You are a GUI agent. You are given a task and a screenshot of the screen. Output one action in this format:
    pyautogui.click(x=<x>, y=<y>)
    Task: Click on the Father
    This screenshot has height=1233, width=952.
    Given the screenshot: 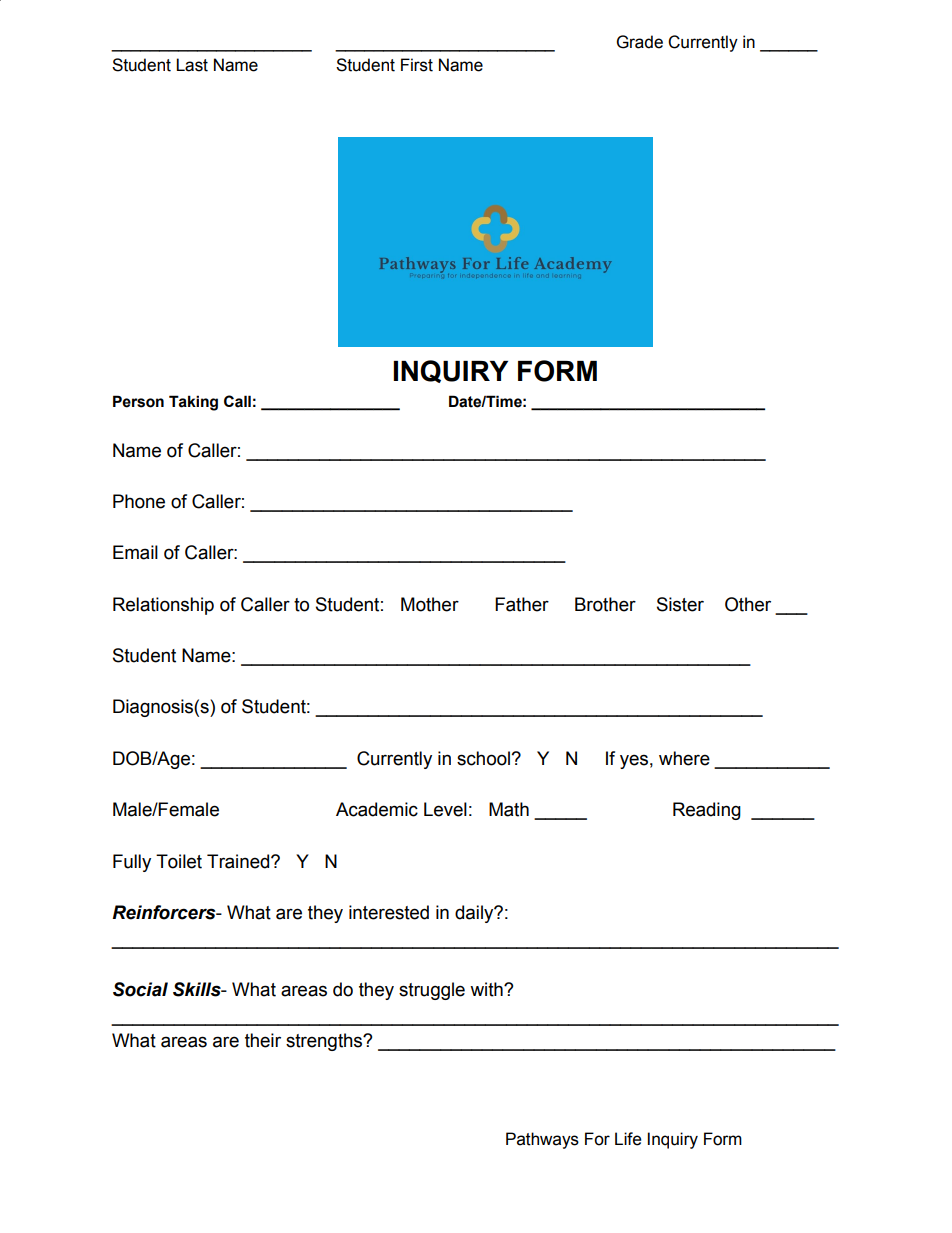 What is the action you would take?
    pyautogui.click(x=522, y=604)
